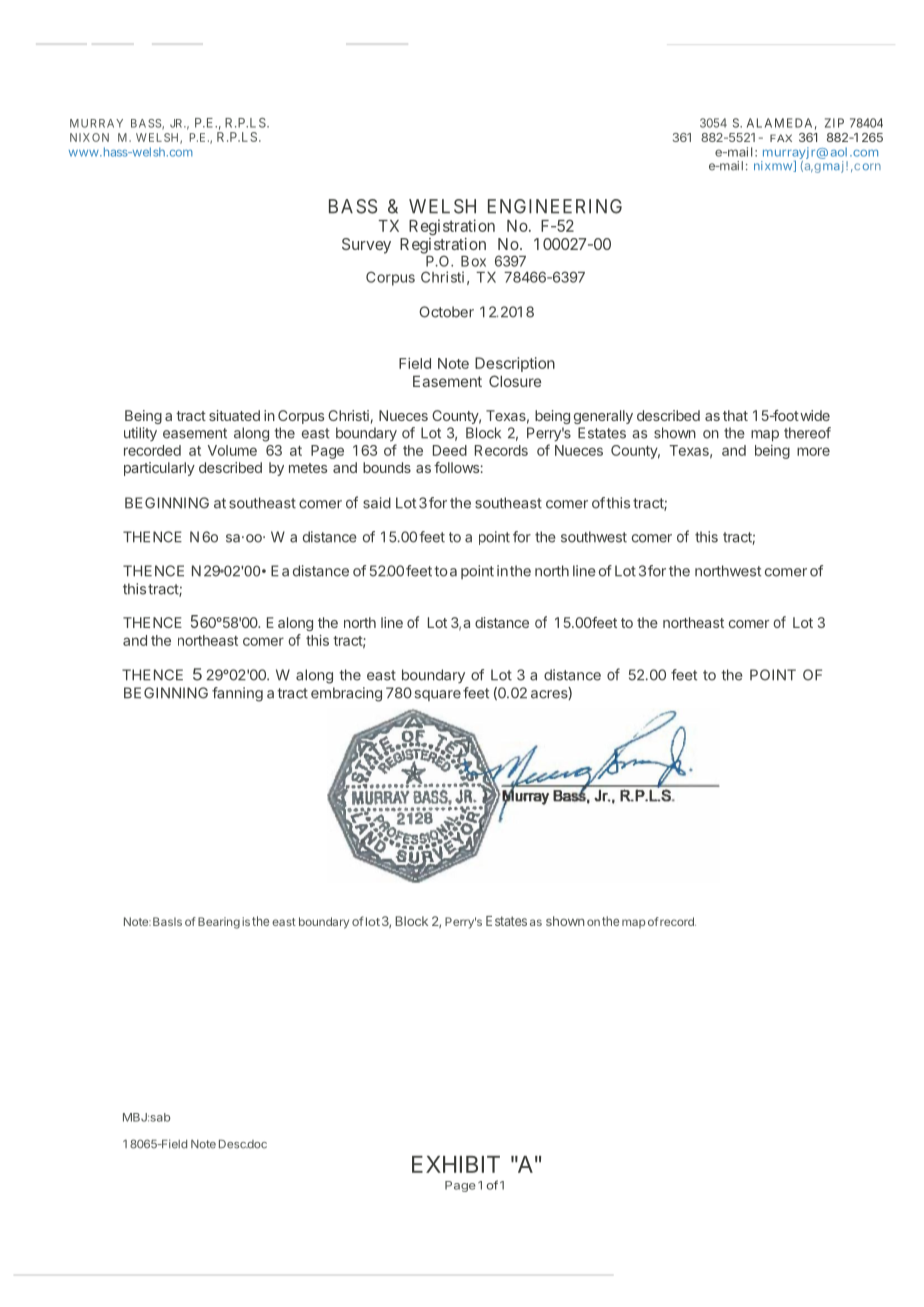 The height and width of the screenshot is (1307, 924). I want to click on fanning, so click(237, 694).
